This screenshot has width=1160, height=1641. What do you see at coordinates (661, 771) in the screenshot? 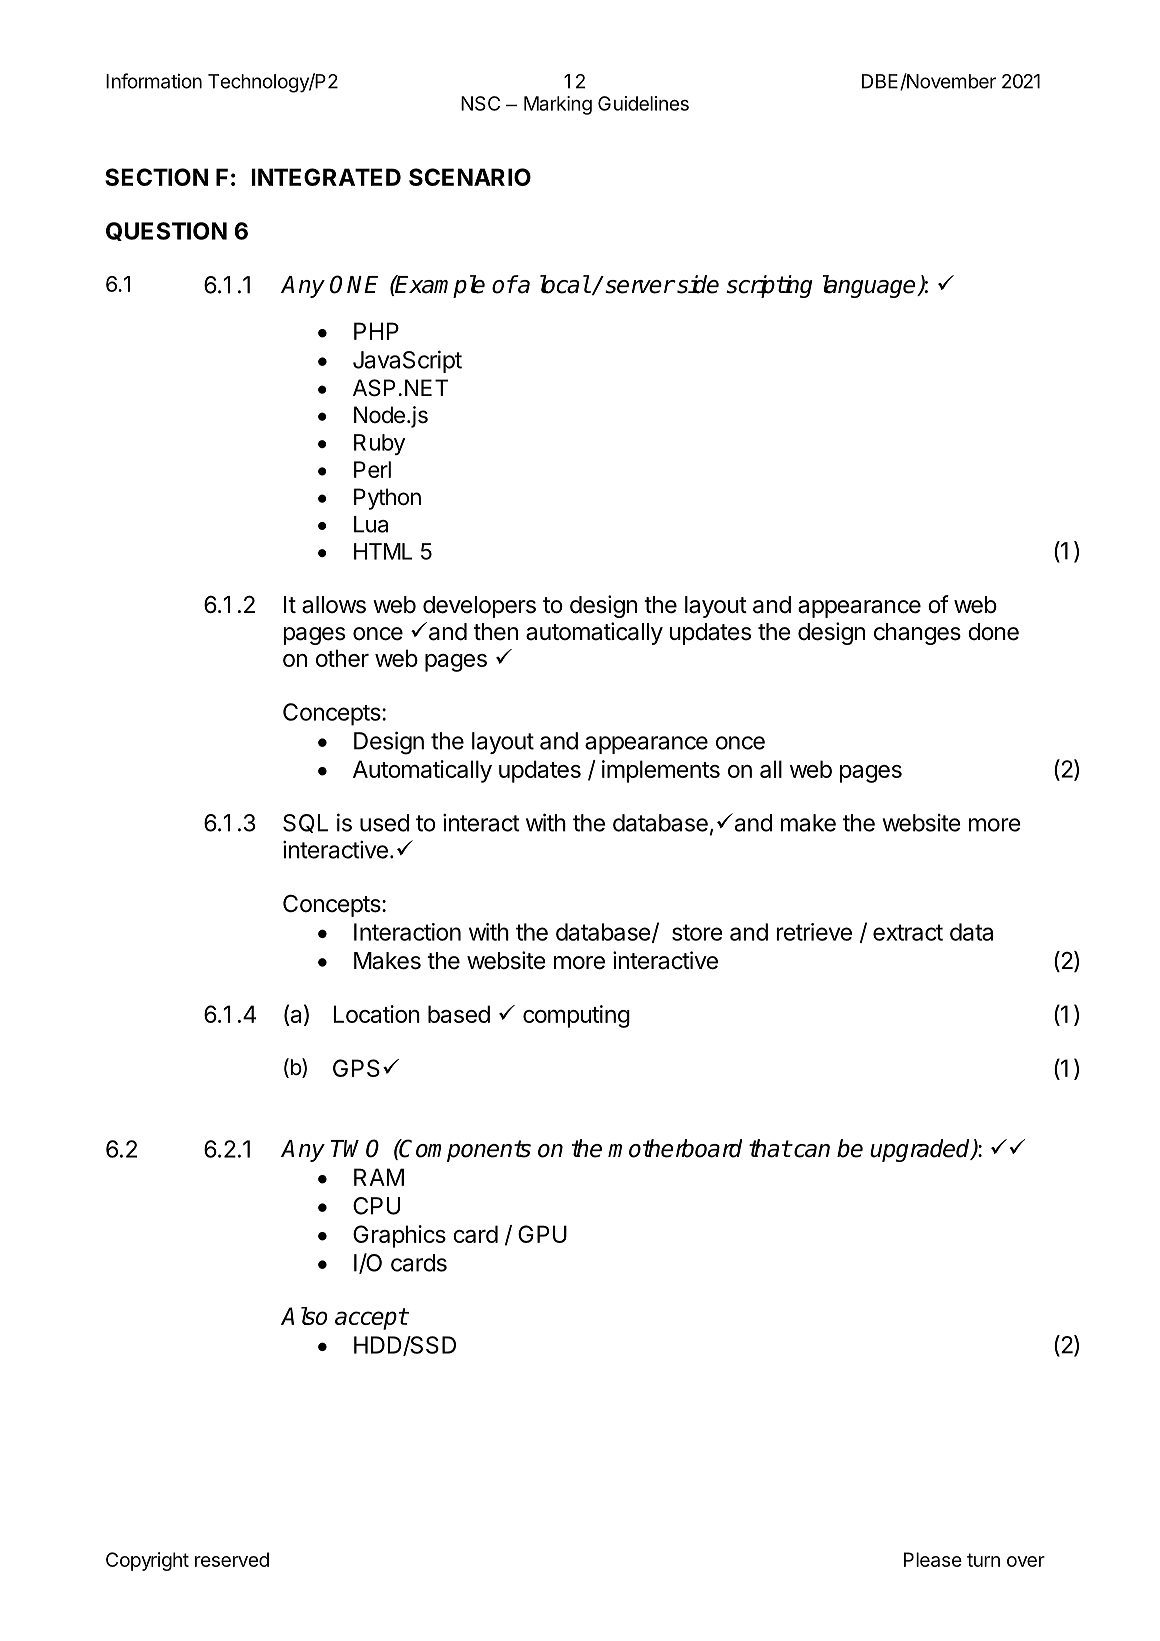
I see `implements` at bounding box center [661, 771].
